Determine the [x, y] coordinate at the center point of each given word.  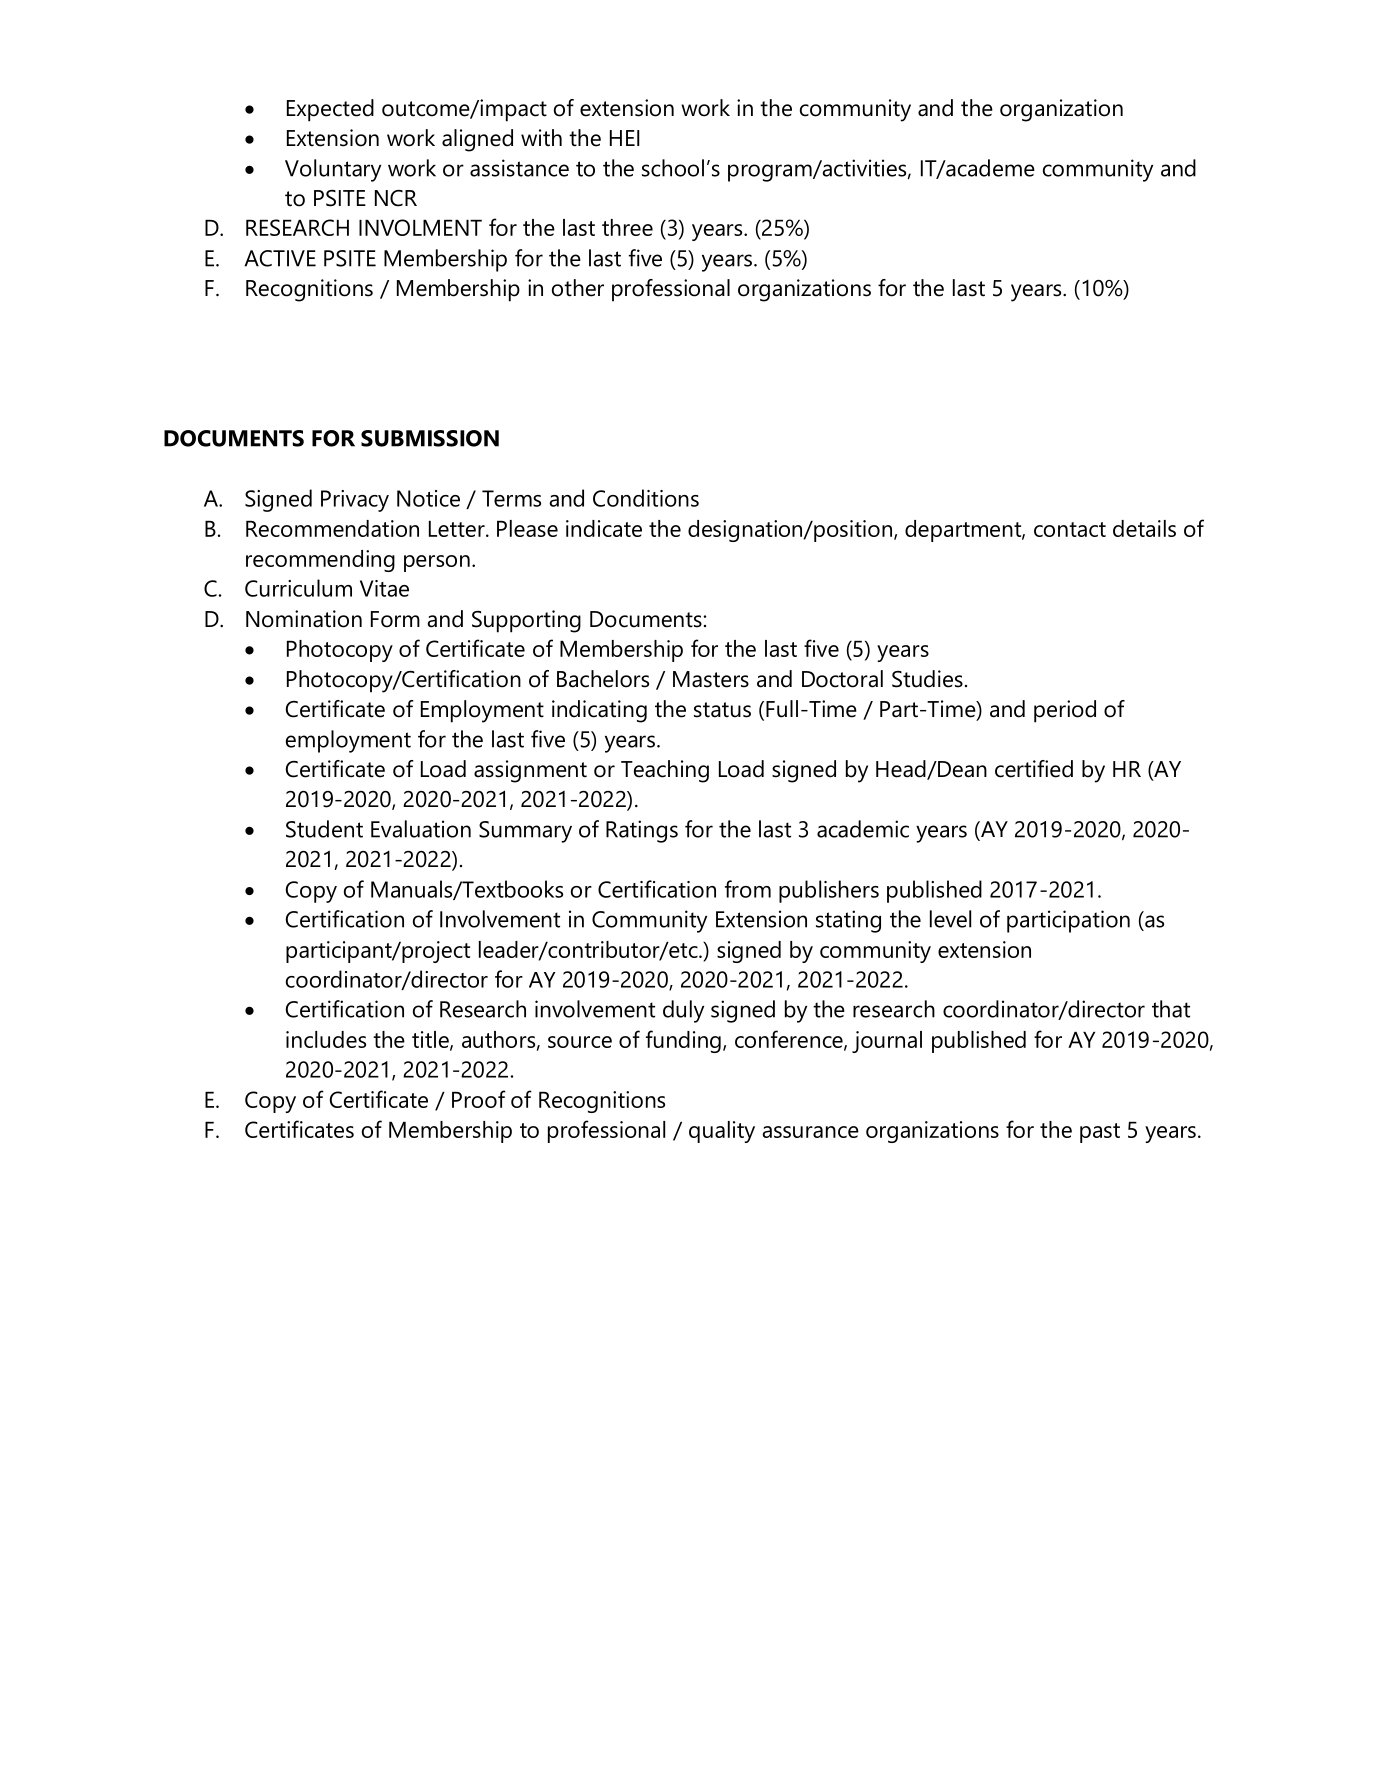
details [1144, 528]
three [627, 227]
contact [1070, 529]
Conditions [646, 498]
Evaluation [421, 829]
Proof [479, 1099]
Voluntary [333, 170]
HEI [625, 138]
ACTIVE [280, 258]
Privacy [355, 501]
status [722, 710]
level [950, 919]
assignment [530, 771]
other [578, 288]
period [1065, 711]
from [748, 889]
